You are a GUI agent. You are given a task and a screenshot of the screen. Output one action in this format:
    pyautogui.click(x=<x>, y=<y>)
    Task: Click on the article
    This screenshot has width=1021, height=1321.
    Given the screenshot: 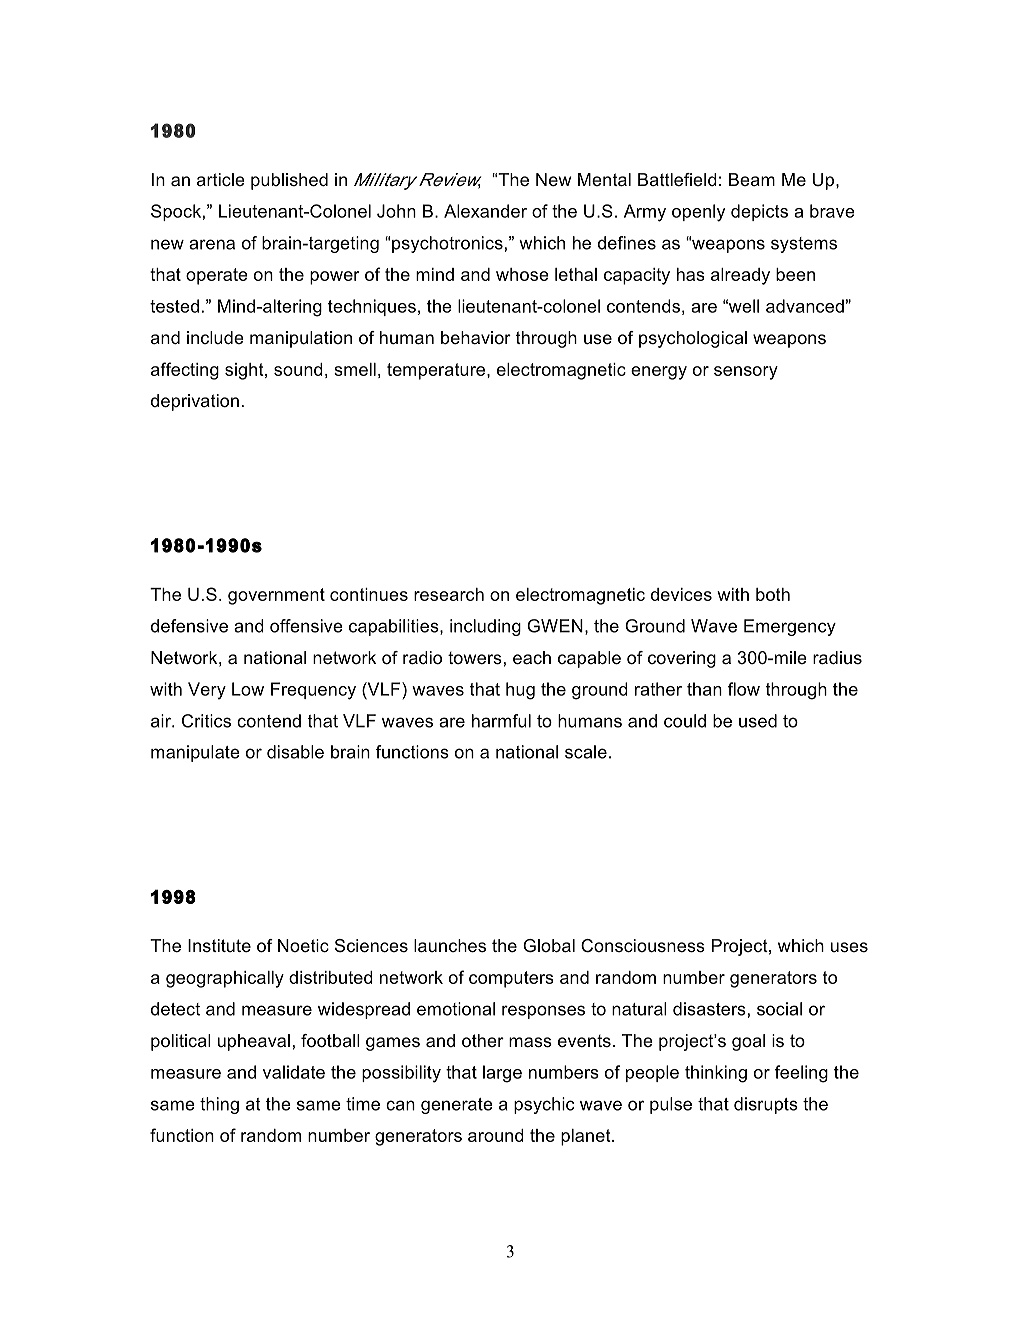 What is the action you would take?
    pyautogui.click(x=221, y=179)
